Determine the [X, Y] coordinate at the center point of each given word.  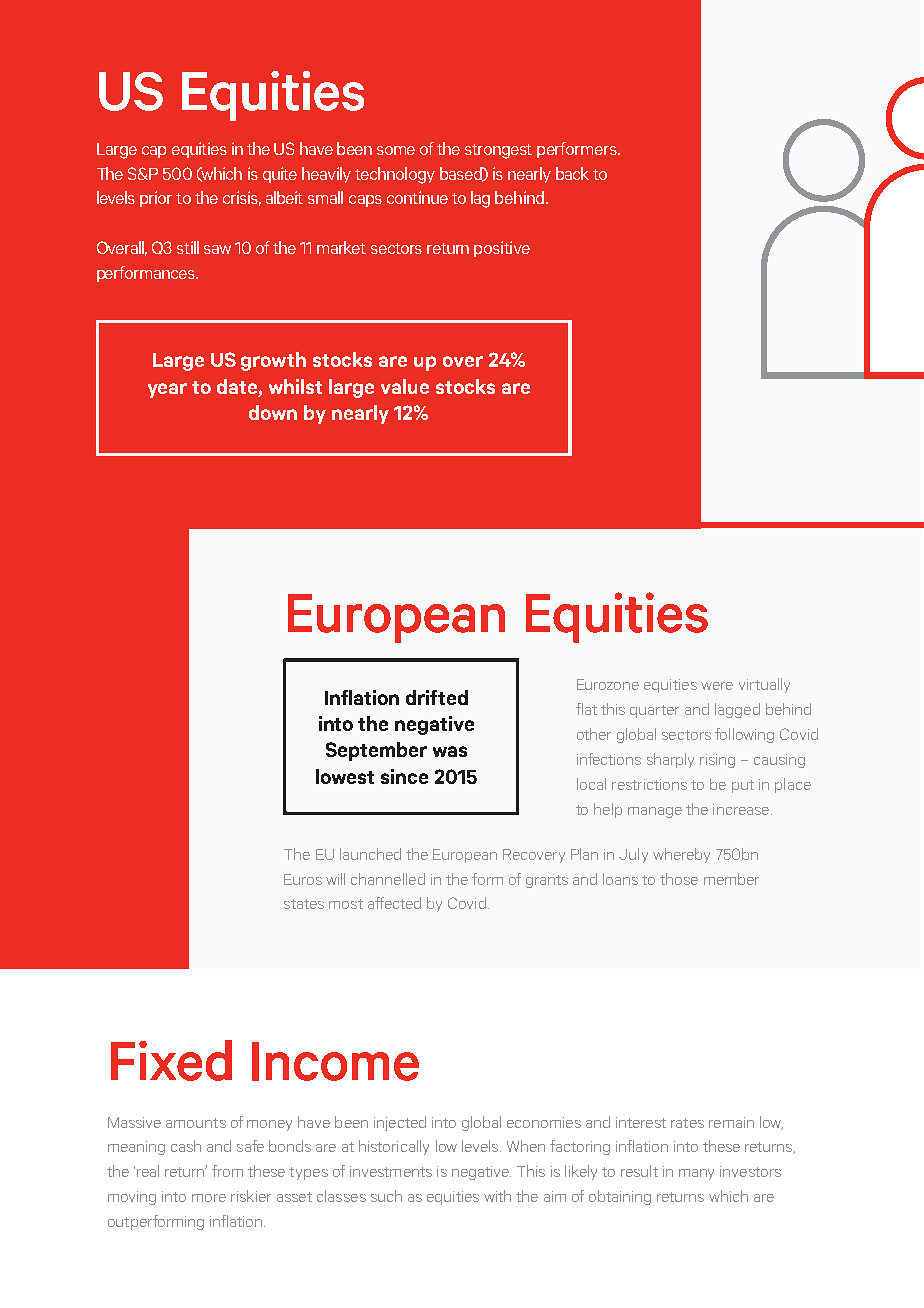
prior [156, 199]
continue [417, 197]
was [450, 751]
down [273, 412]
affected [394, 903]
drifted [437, 697]
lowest [345, 776]
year [167, 390]
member [731, 879]
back [572, 173]
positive [502, 249]
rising [717, 761]
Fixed [171, 1060]
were [717, 686]
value [405, 386]
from [227, 1171]
